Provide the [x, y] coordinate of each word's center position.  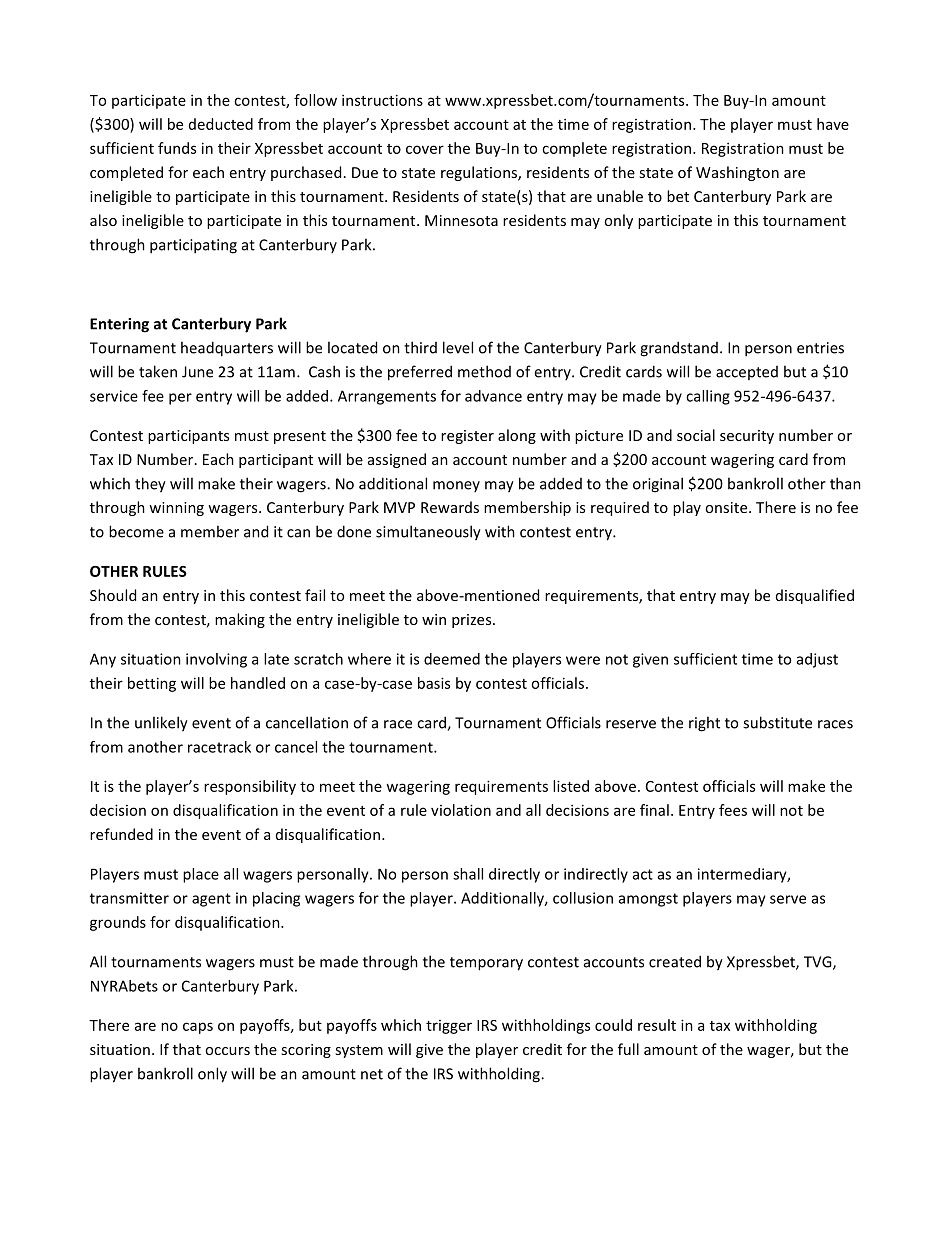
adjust [817, 660]
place [201, 875]
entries [820, 348]
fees [733, 810]
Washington [737, 173]
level [458, 347]
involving [216, 660]
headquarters [227, 349]
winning [176, 509]
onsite [727, 507]
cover [425, 149]
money [456, 486]
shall [468, 874]
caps [198, 1028]
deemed [452, 659]
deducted [221, 124]
